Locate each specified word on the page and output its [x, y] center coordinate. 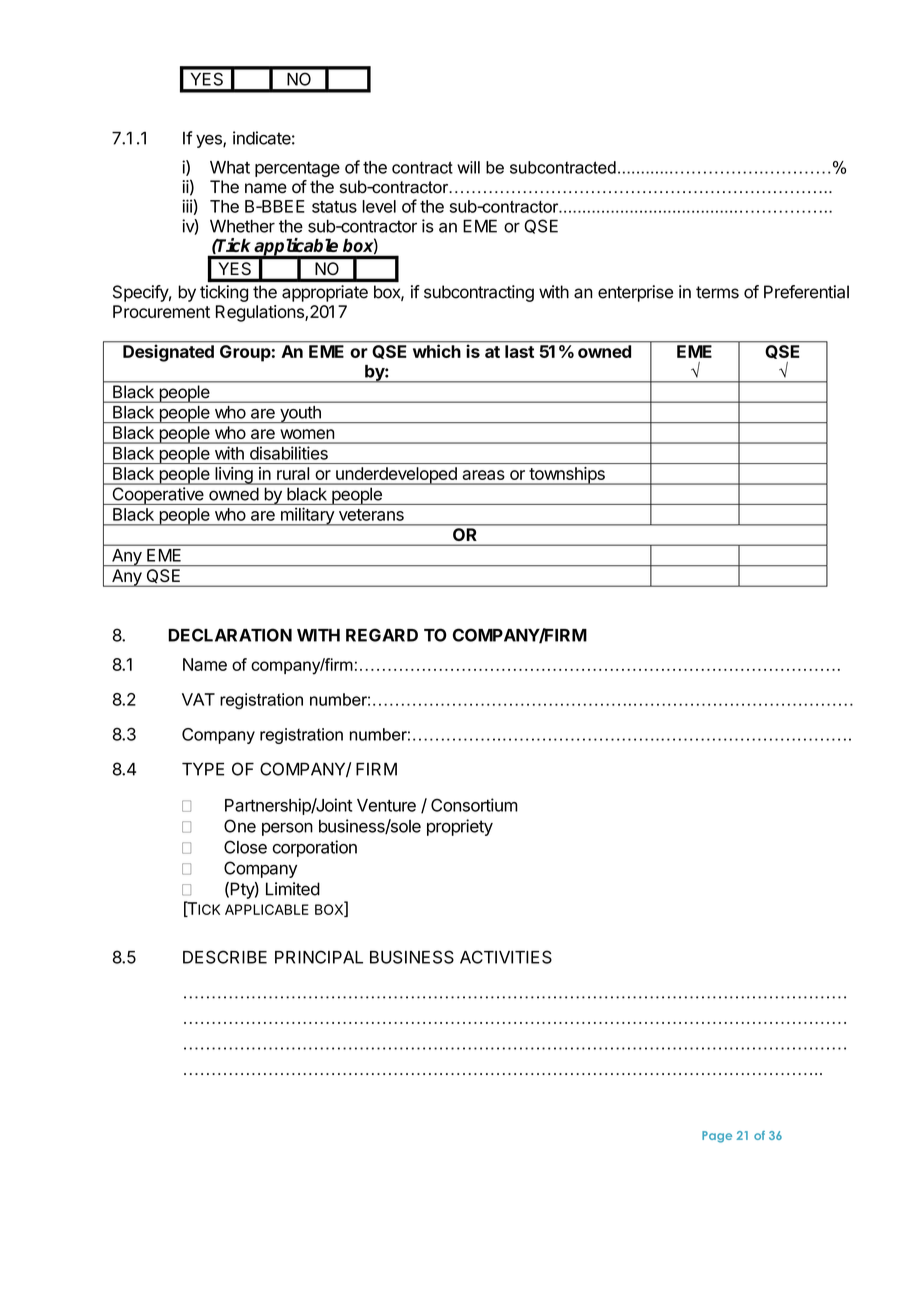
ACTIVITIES [506, 957]
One [240, 826]
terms [717, 292]
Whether [242, 226]
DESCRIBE [225, 957]
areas [483, 475]
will [468, 167]
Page [717, 1137]
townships [567, 476]
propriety [460, 827]
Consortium [474, 805]
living [233, 476]
